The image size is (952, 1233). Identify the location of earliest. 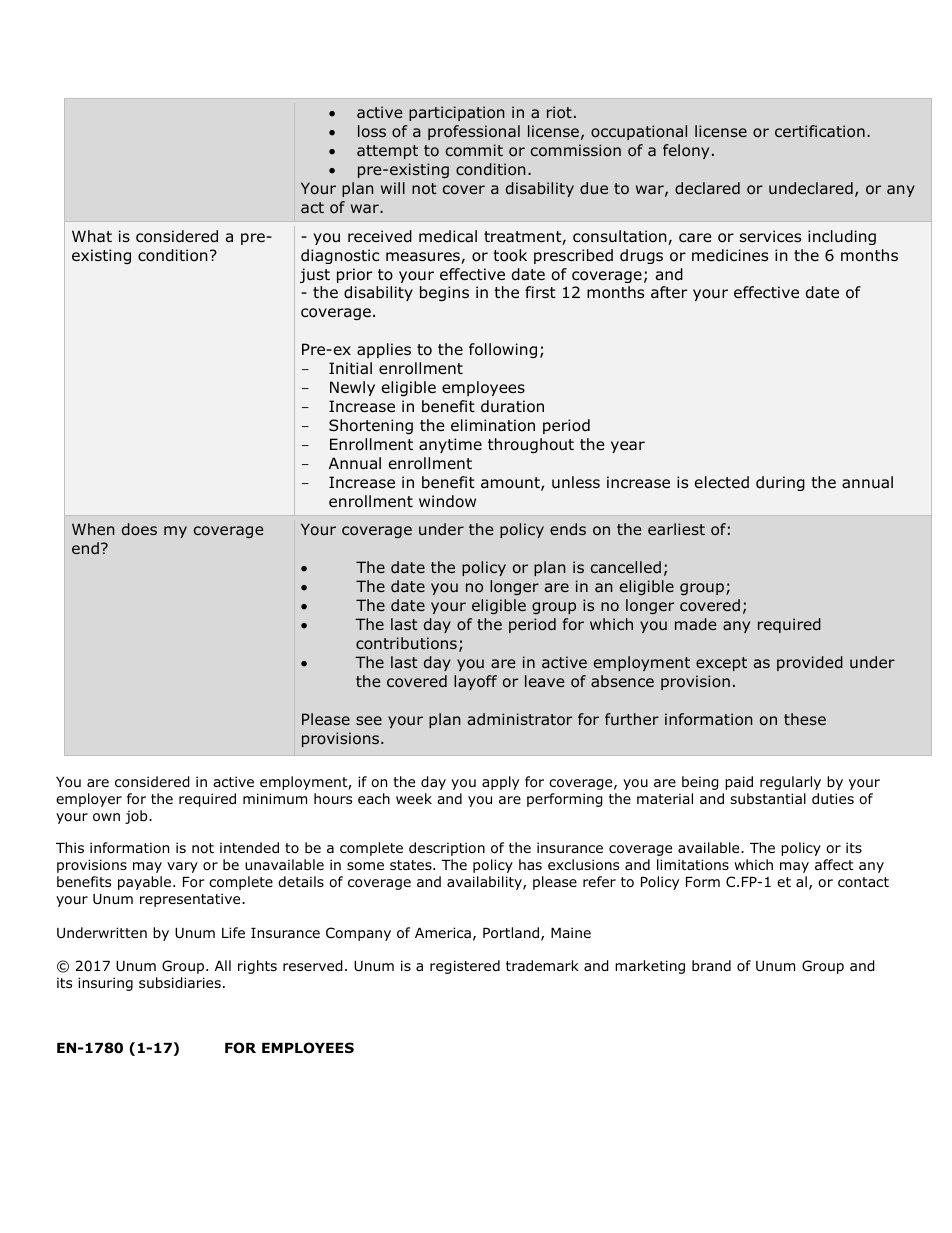
(676, 529).
